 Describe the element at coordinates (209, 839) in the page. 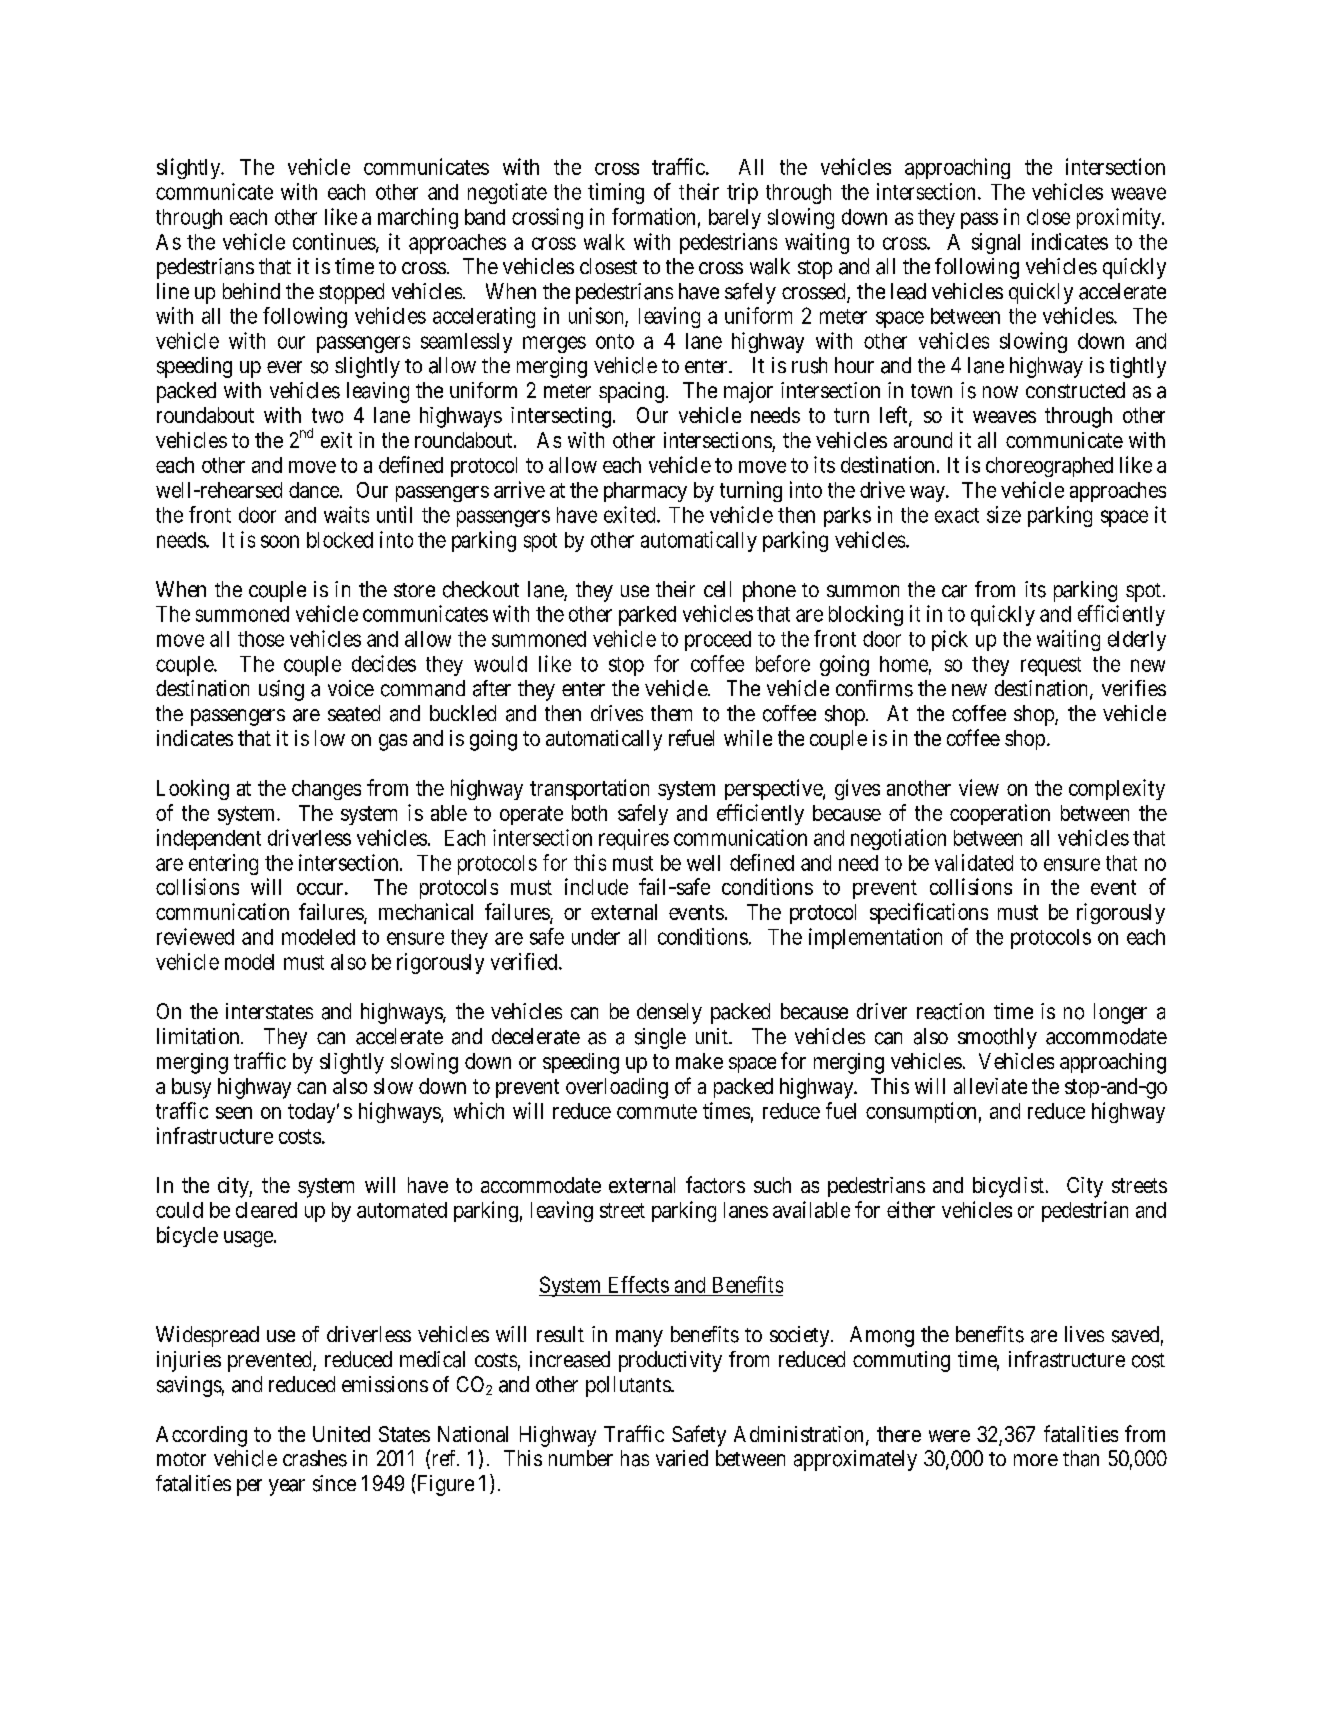

I see `independent` at that location.
